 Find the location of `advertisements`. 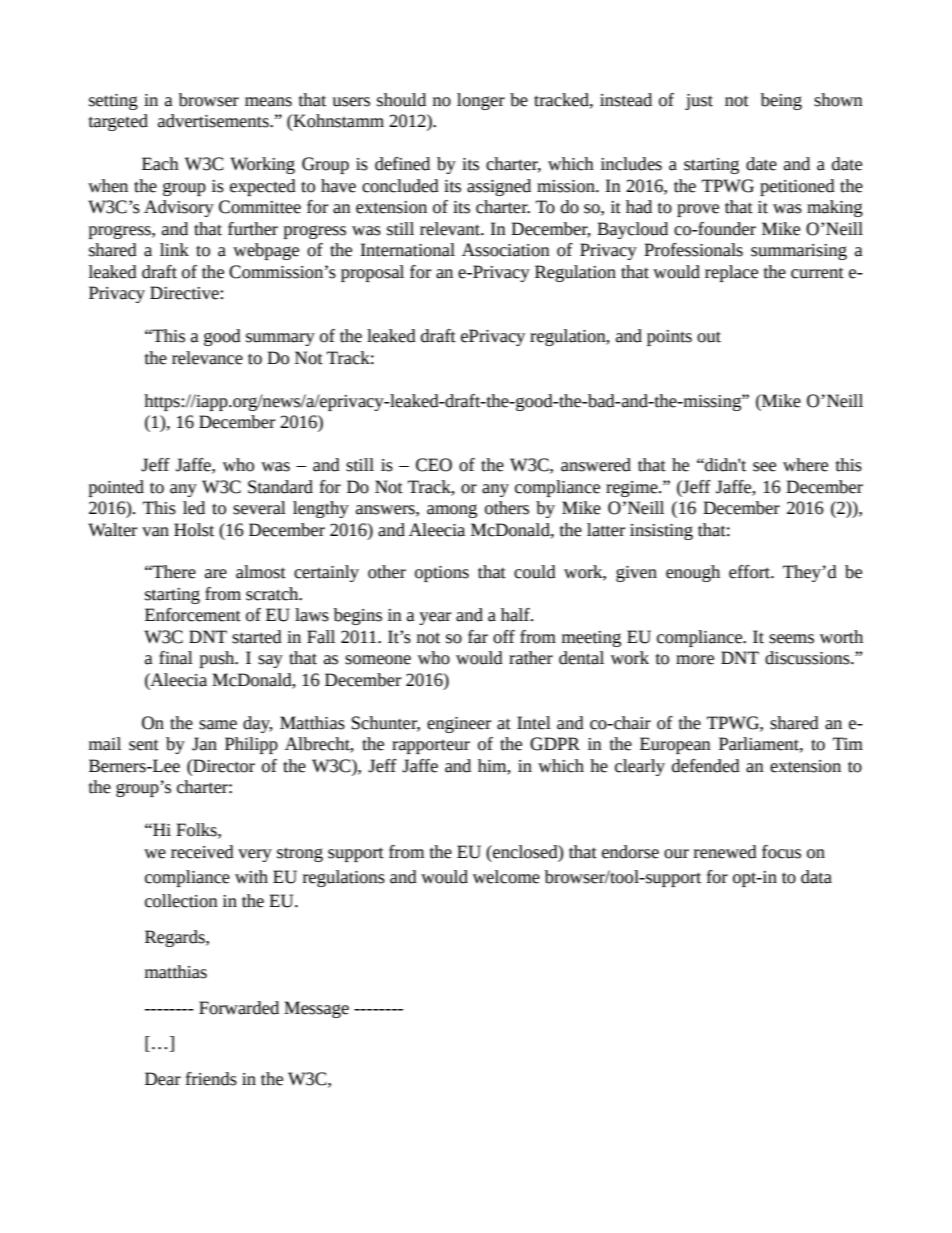

advertisements is located at coordinates (214, 121).
